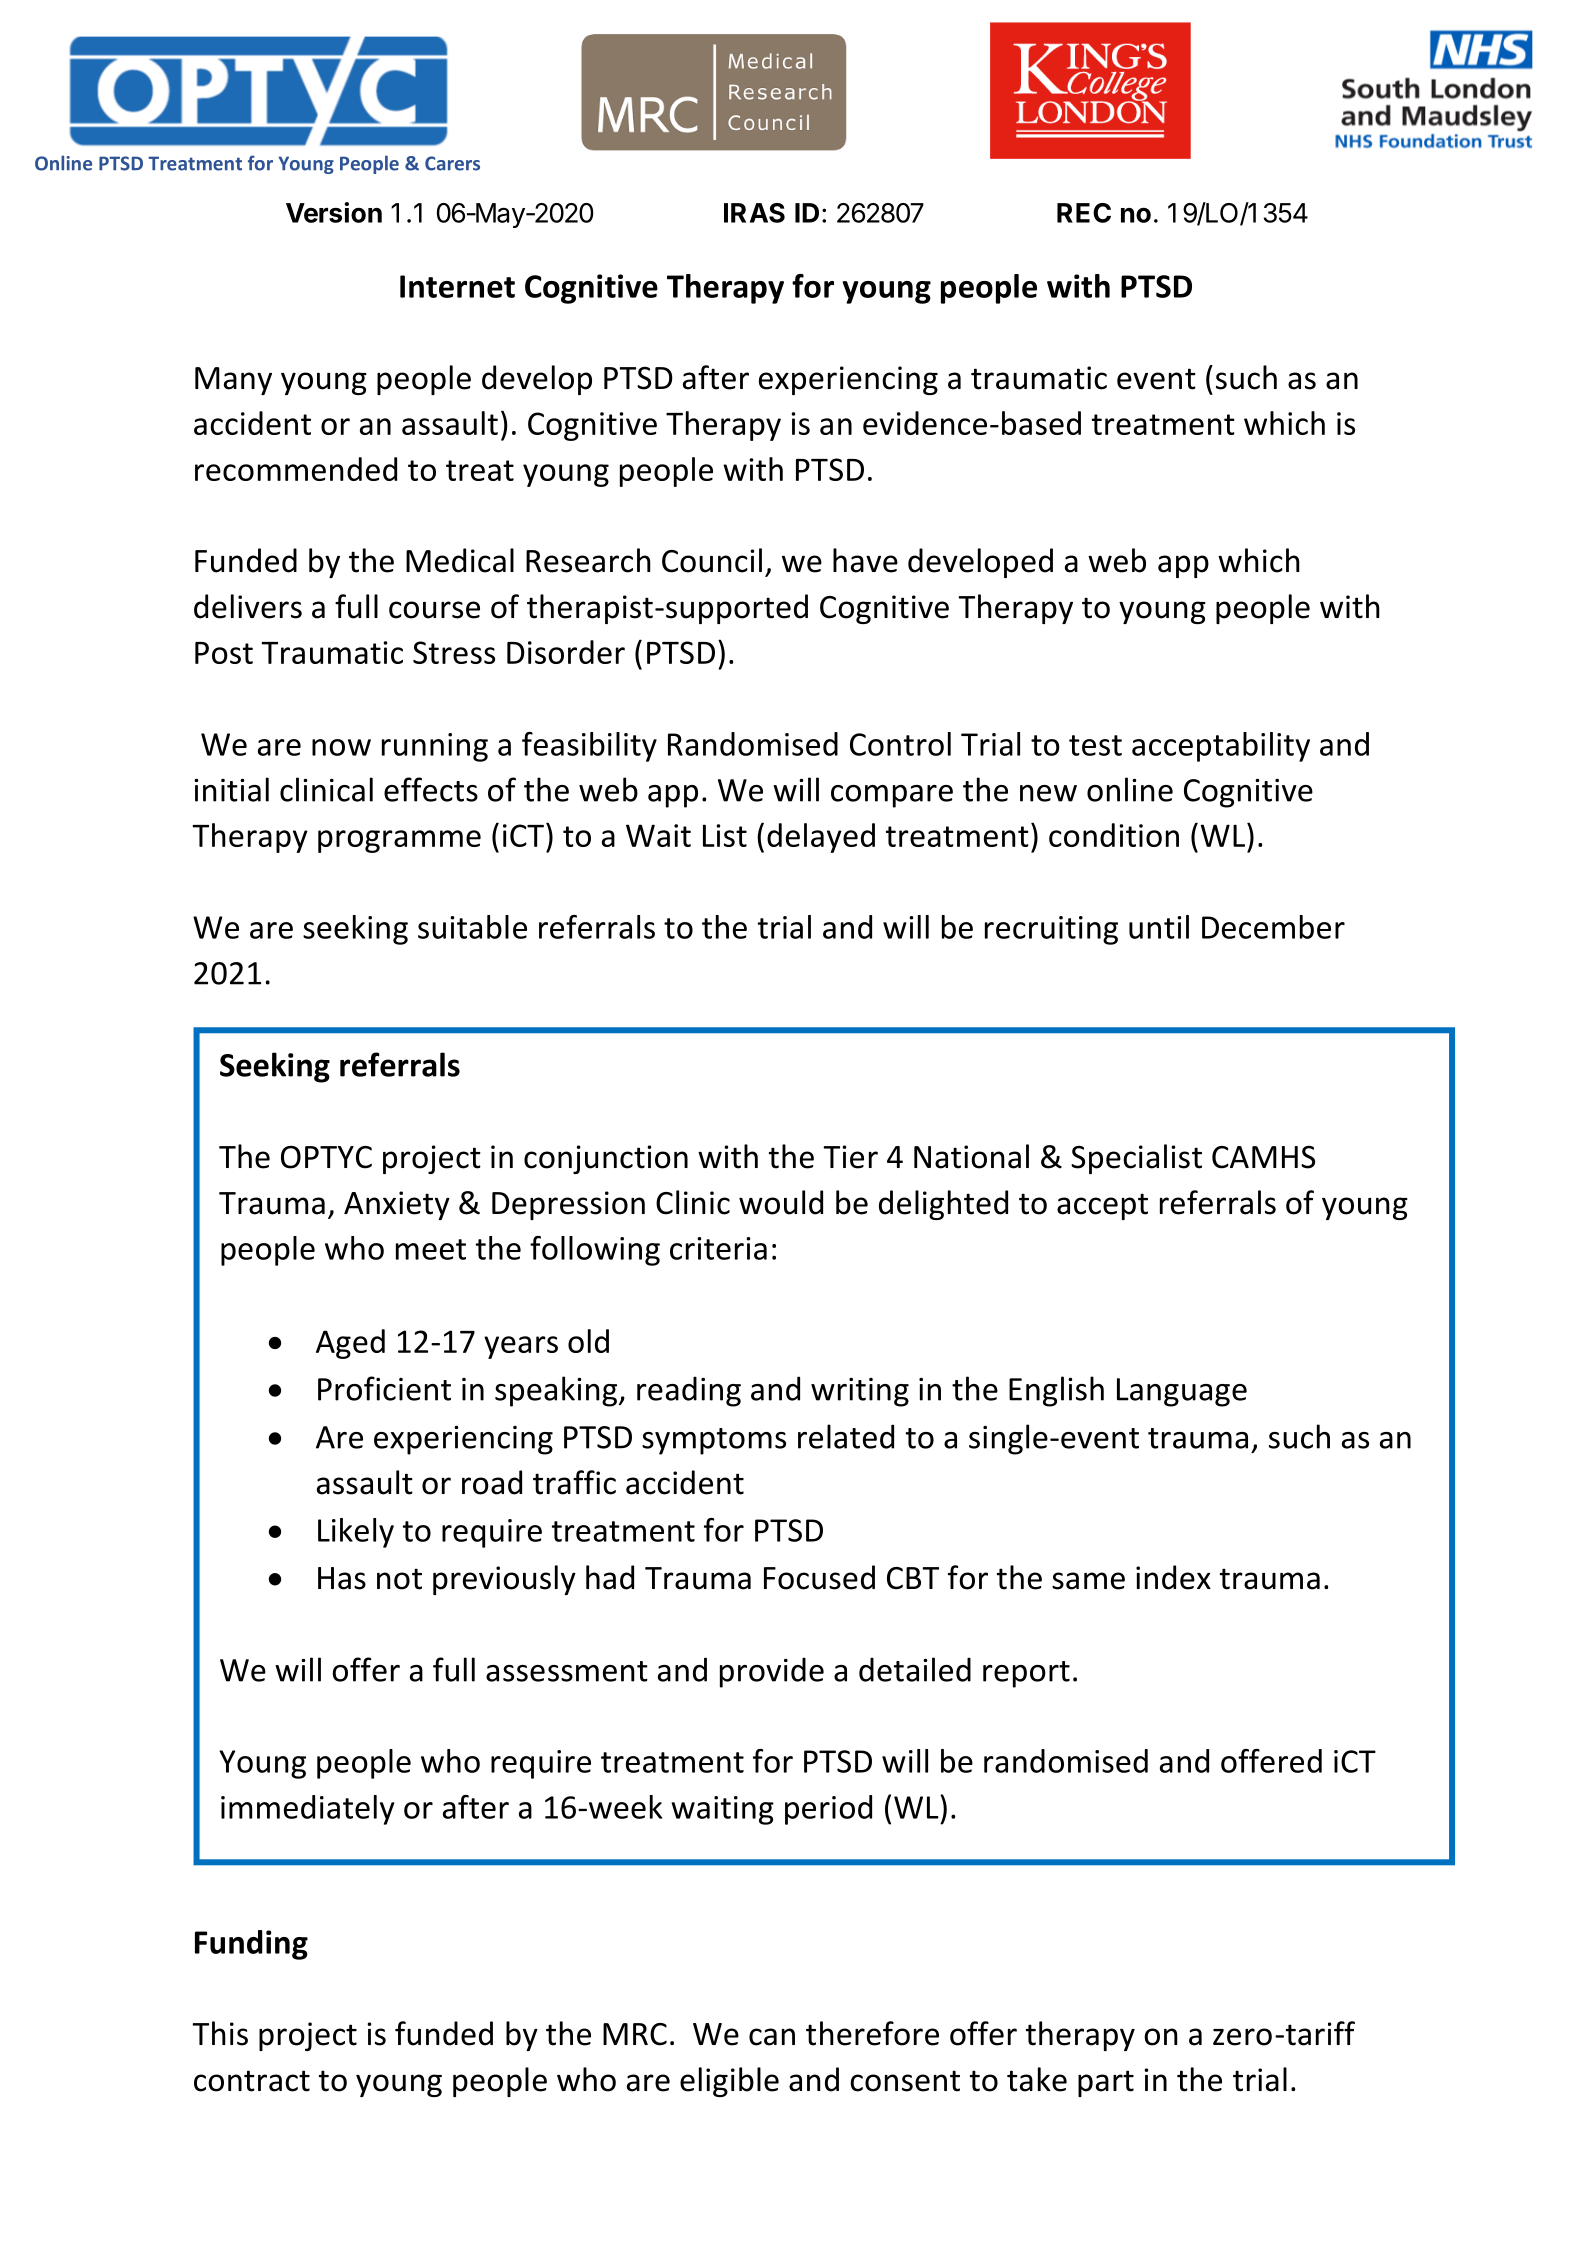  I want to click on can, so click(772, 2037).
